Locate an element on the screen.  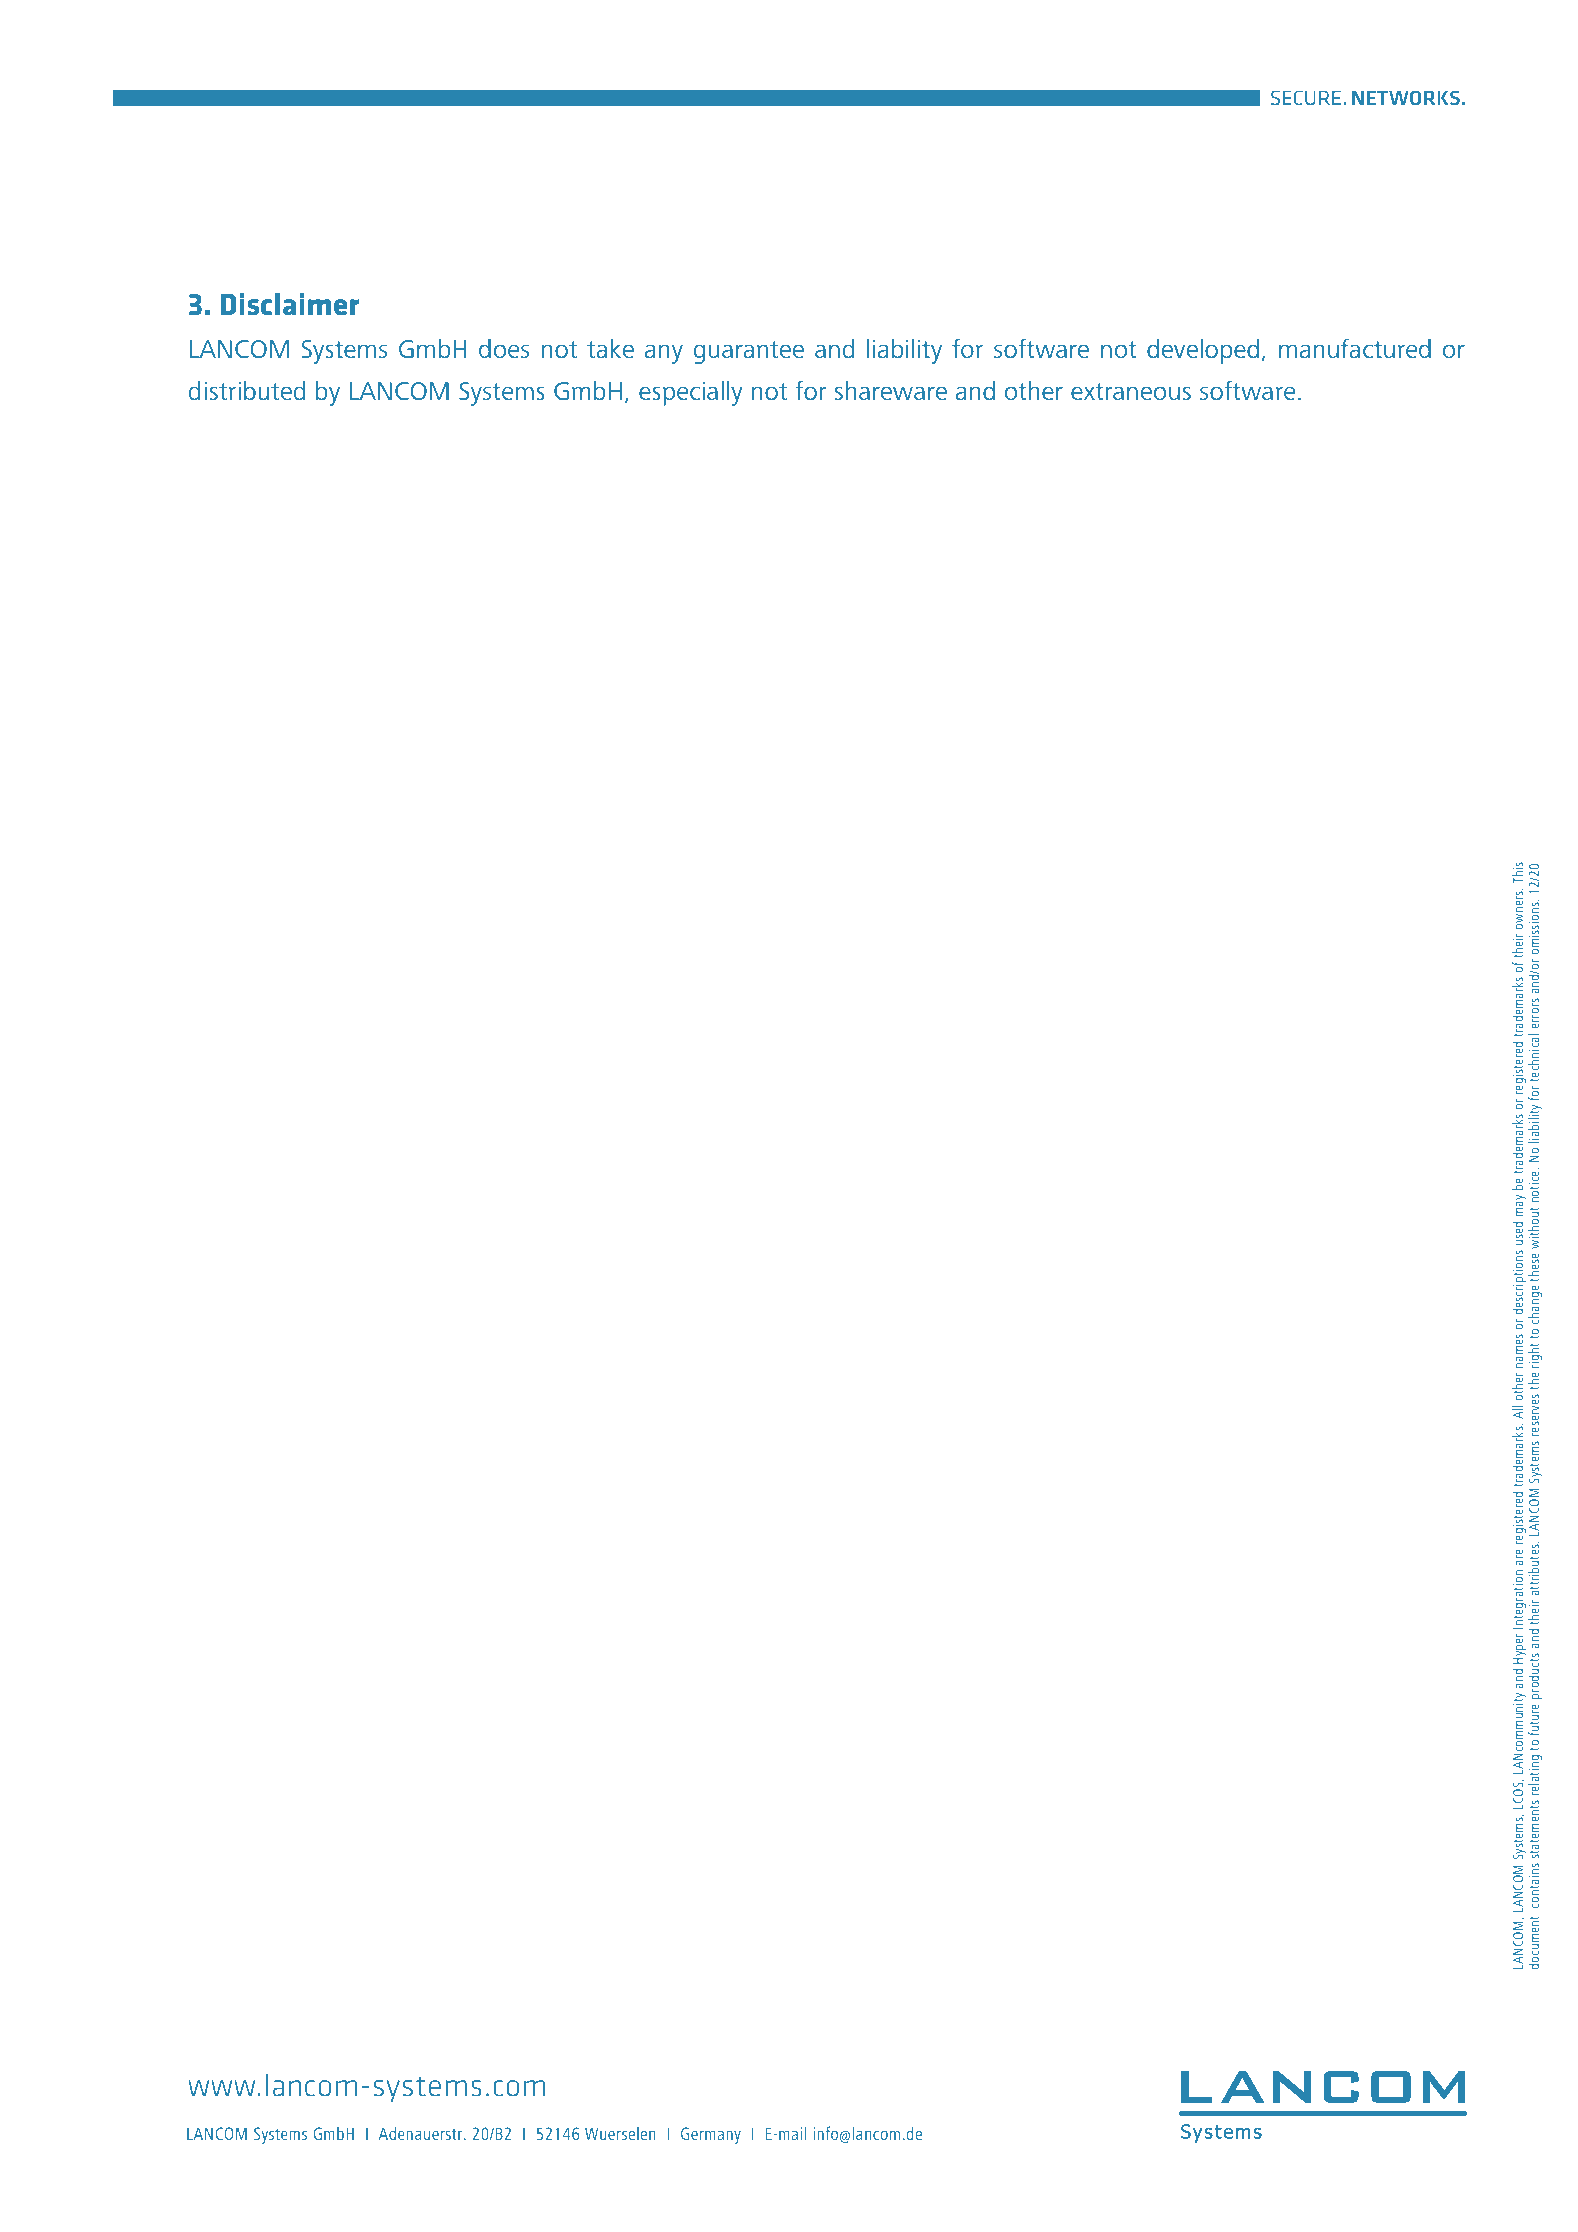
manufactured is located at coordinates (1355, 348).
